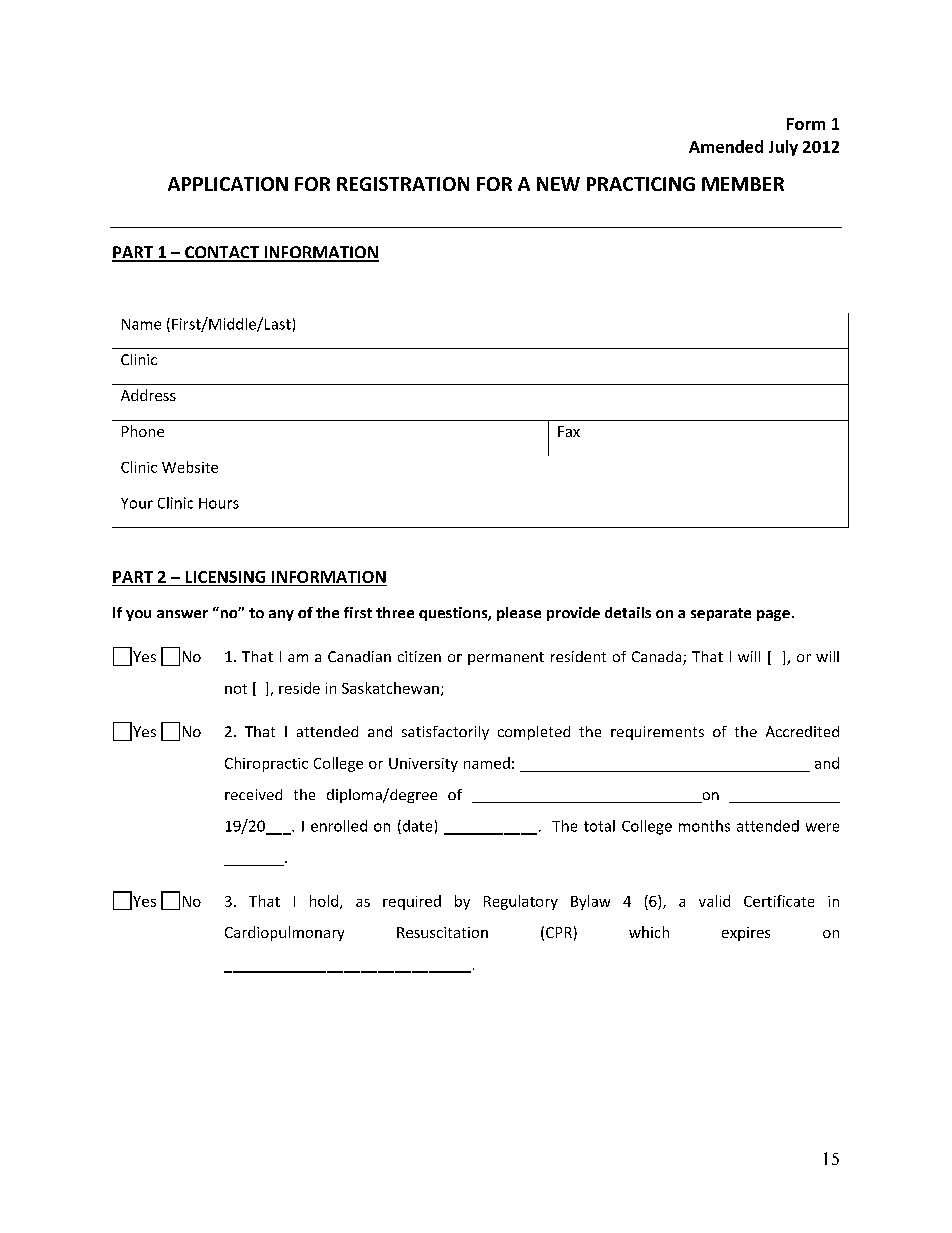 This document has height=1233, width=952. Describe the element at coordinates (521, 902) in the document. I see `Regulatory` at that location.
